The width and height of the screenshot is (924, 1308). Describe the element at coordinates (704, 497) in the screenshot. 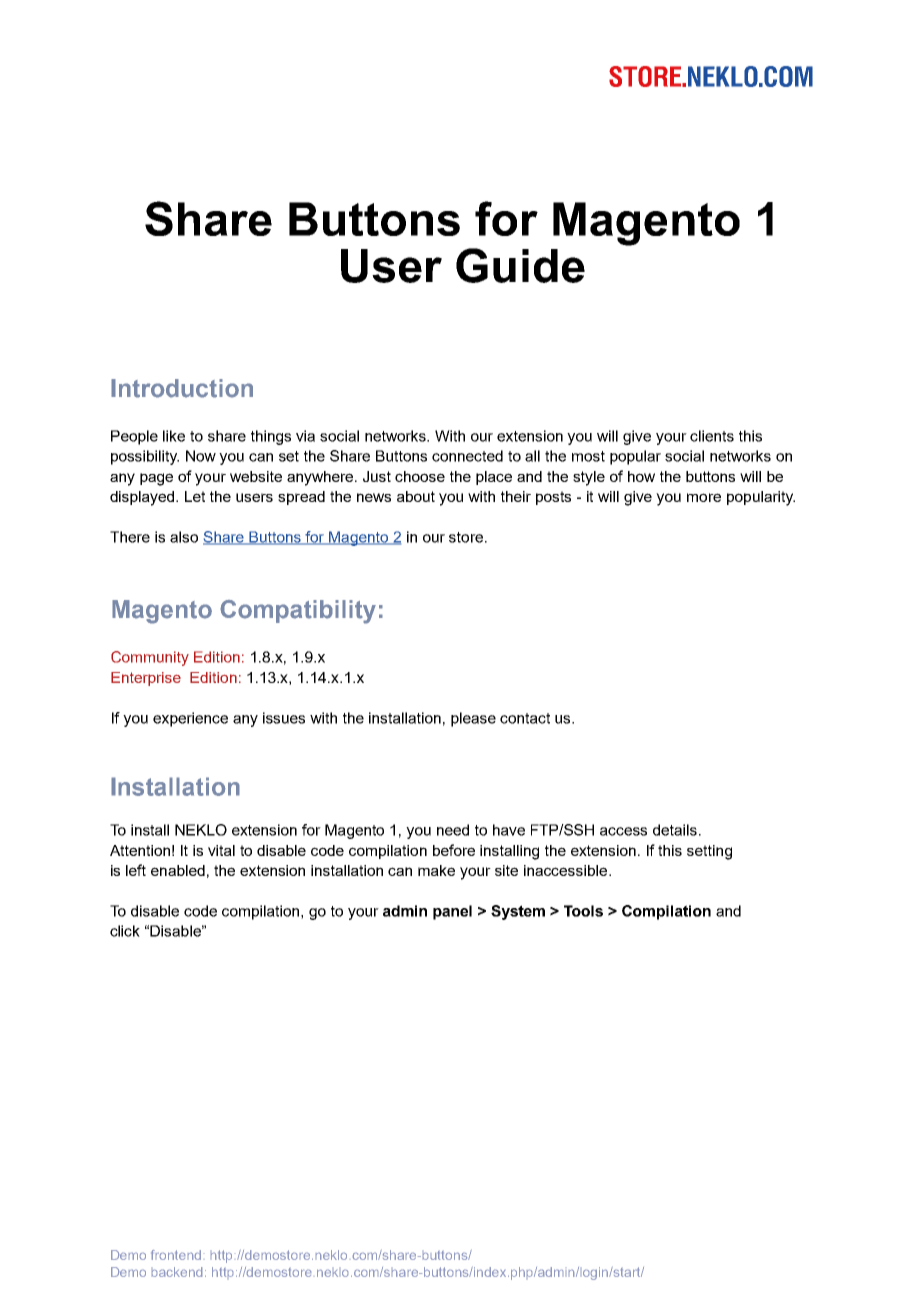

I see `more` at that location.
